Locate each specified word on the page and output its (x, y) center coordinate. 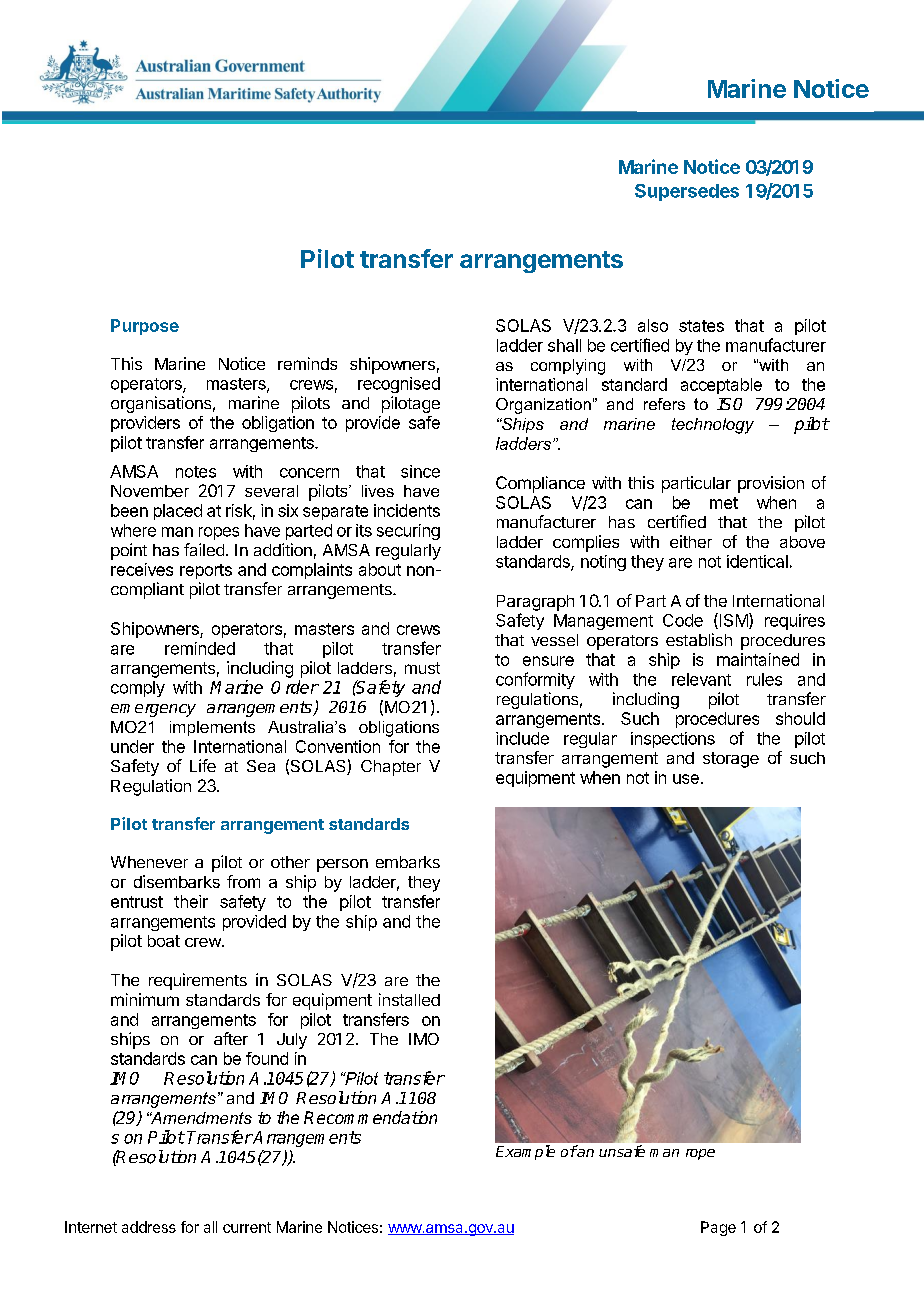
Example (525, 1152)
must (422, 668)
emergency (153, 710)
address (149, 1227)
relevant (701, 679)
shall (564, 345)
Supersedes (687, 192)
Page (718, 1228)
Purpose (145, 327)
